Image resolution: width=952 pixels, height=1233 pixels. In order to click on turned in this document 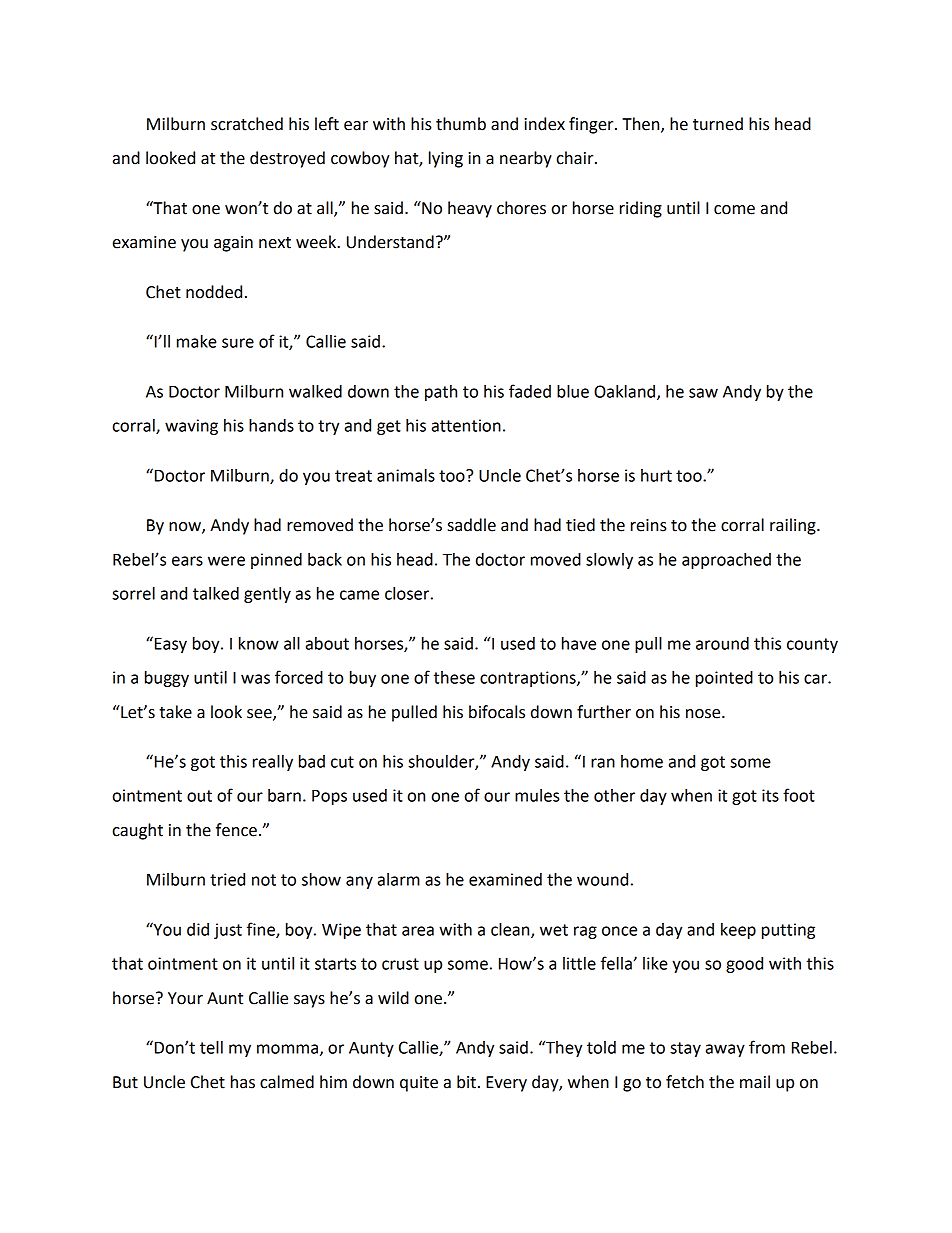, I will do `click(718, 124)`.
